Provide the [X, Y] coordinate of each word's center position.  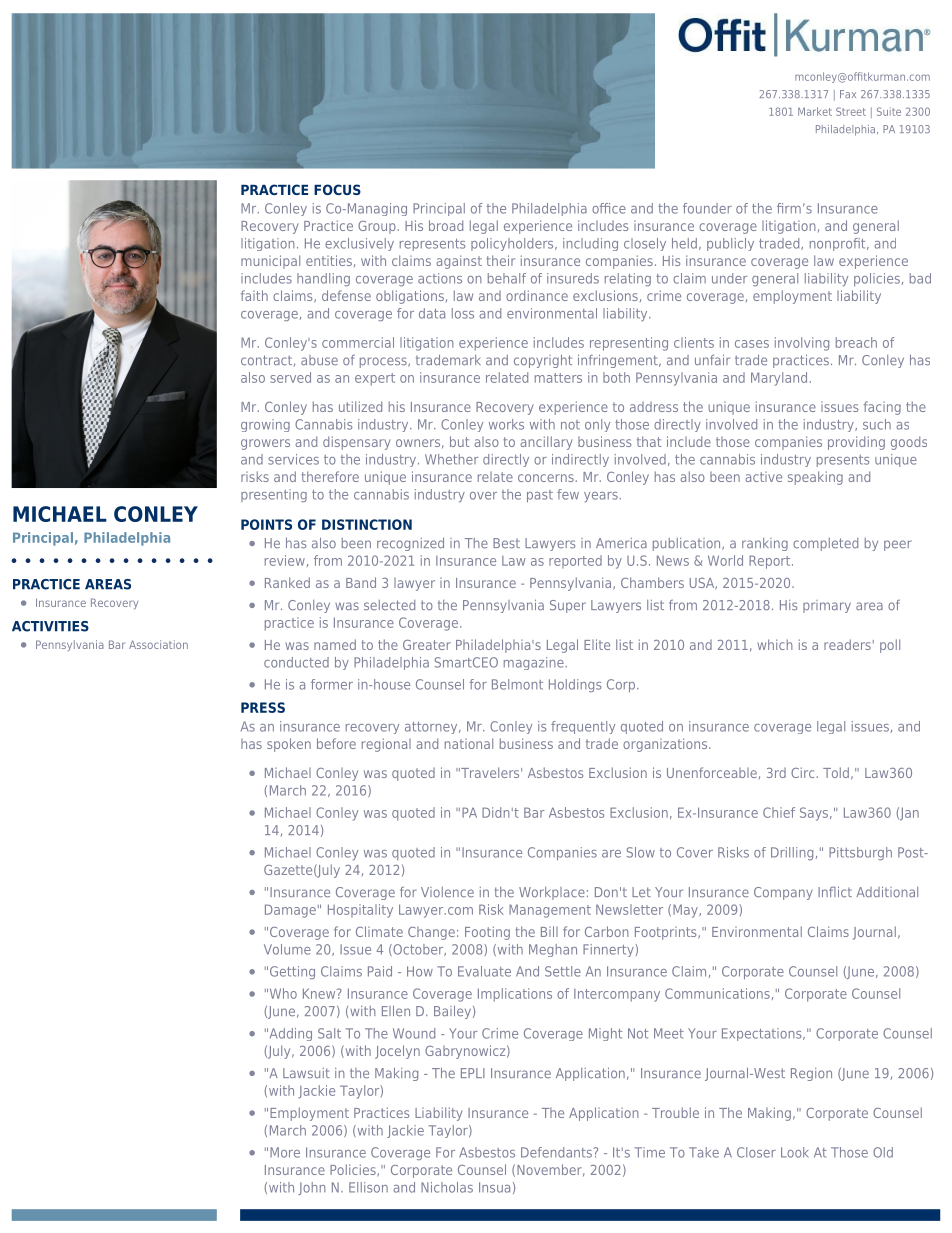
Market [815, 111]
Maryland [779, 379]
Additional [887, 892]
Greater [427, 645]
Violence [447, 892]
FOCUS [337, 189]
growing [265, 425]
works [506, 424]
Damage [290, 911]
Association [158, 644]
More [285, 1152]
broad [446, 225]
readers [847, 644]
